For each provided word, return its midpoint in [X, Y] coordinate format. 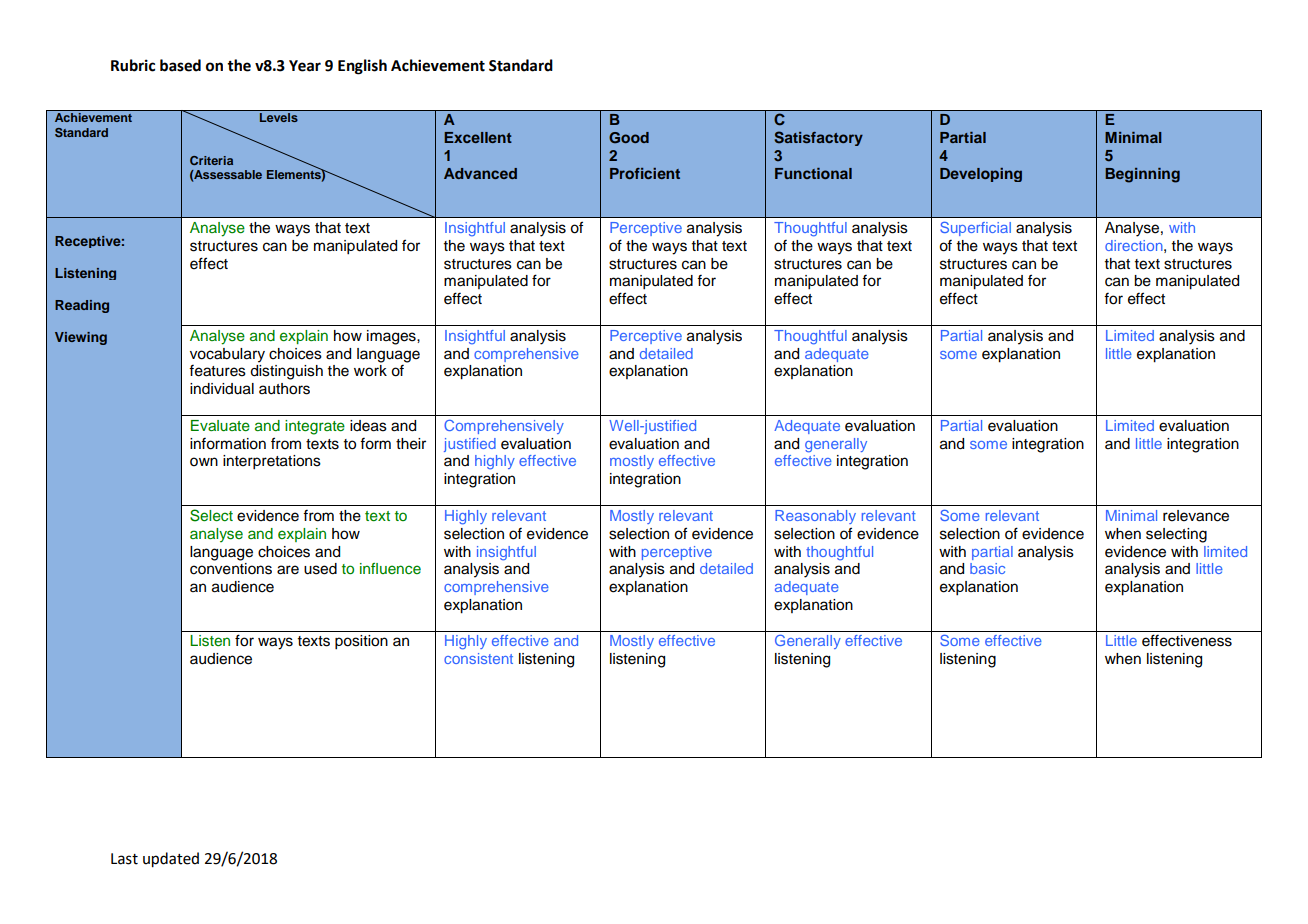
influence [390, 568]
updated [171, 860]
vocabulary [227, 355]
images [392, 337]
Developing [981, 175]
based [180, 65]
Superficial [975, 229]
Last [124, 859]
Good [629, 138]
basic [987, 568]
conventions [231, 569]
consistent [478, 658]
